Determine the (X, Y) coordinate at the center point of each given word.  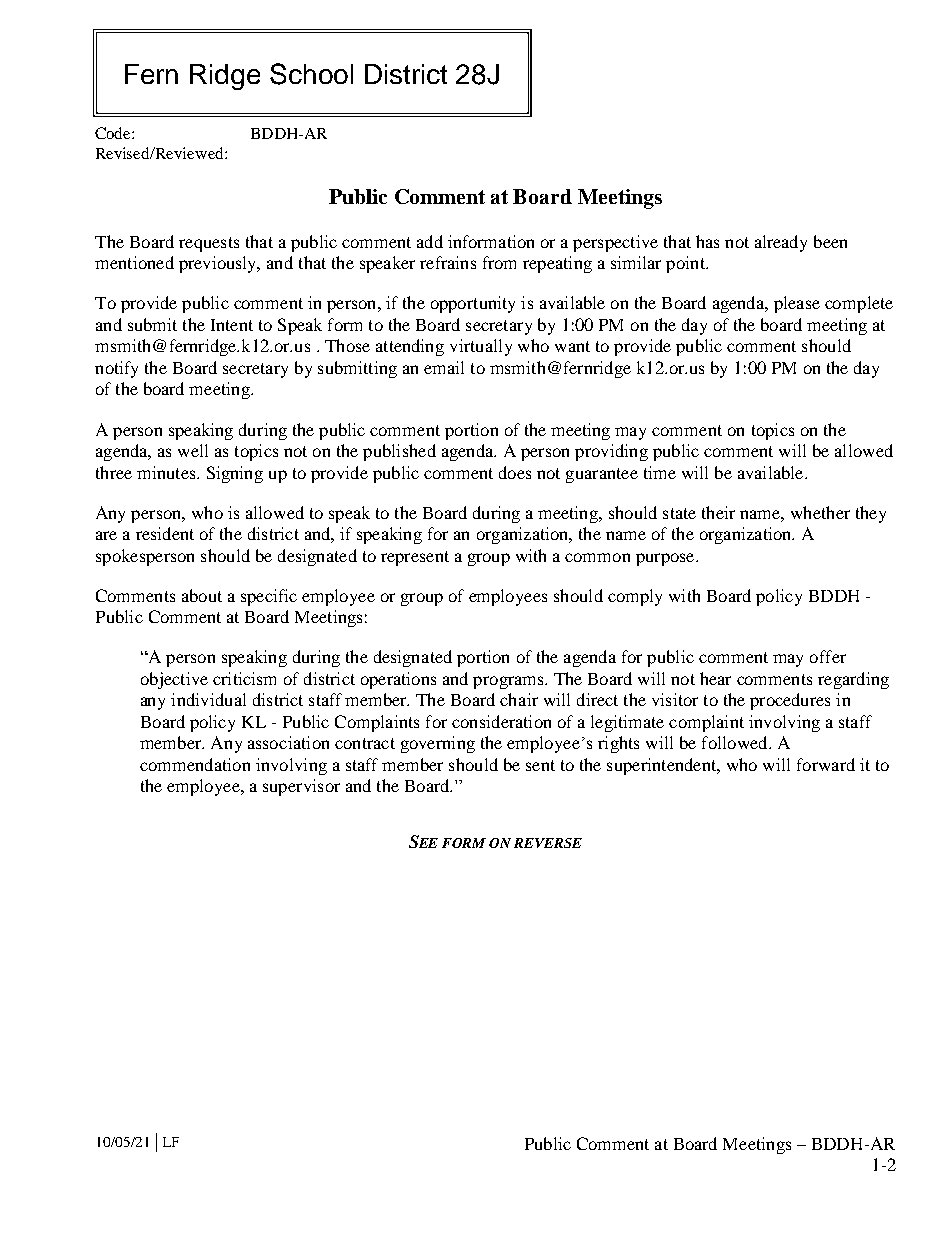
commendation (195, 764)
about (202, 595)
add (430, 241)
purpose (666, 559)
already (781, 243)
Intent (232, 325)
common (597, 557)
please (797, 304)
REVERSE (548, 843)
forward (826, 764)
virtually (481, 347)
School (311, 74)
